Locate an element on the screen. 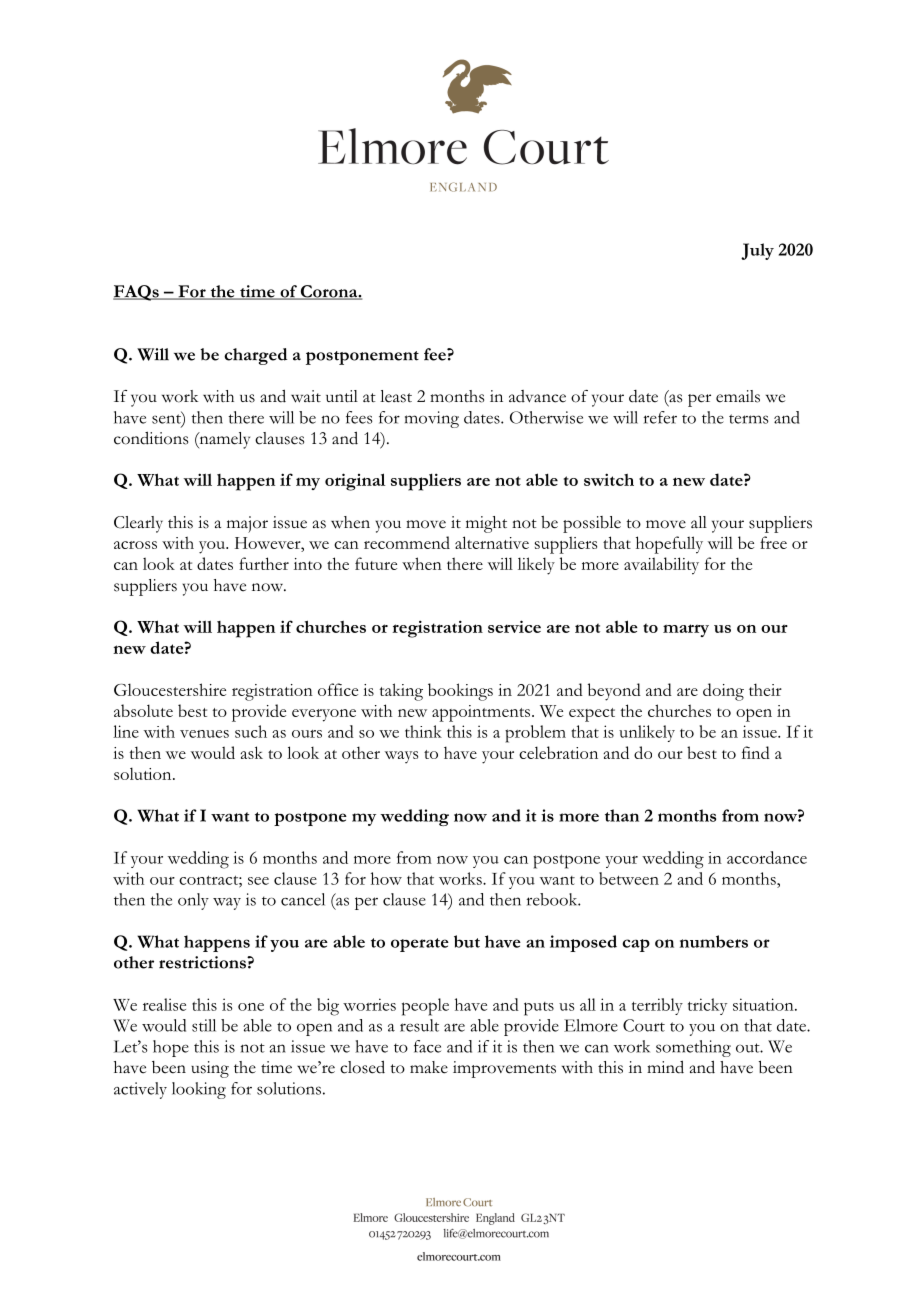 This screenshot has width=924, height=1308. switch is located at coordinates (609, 479).
